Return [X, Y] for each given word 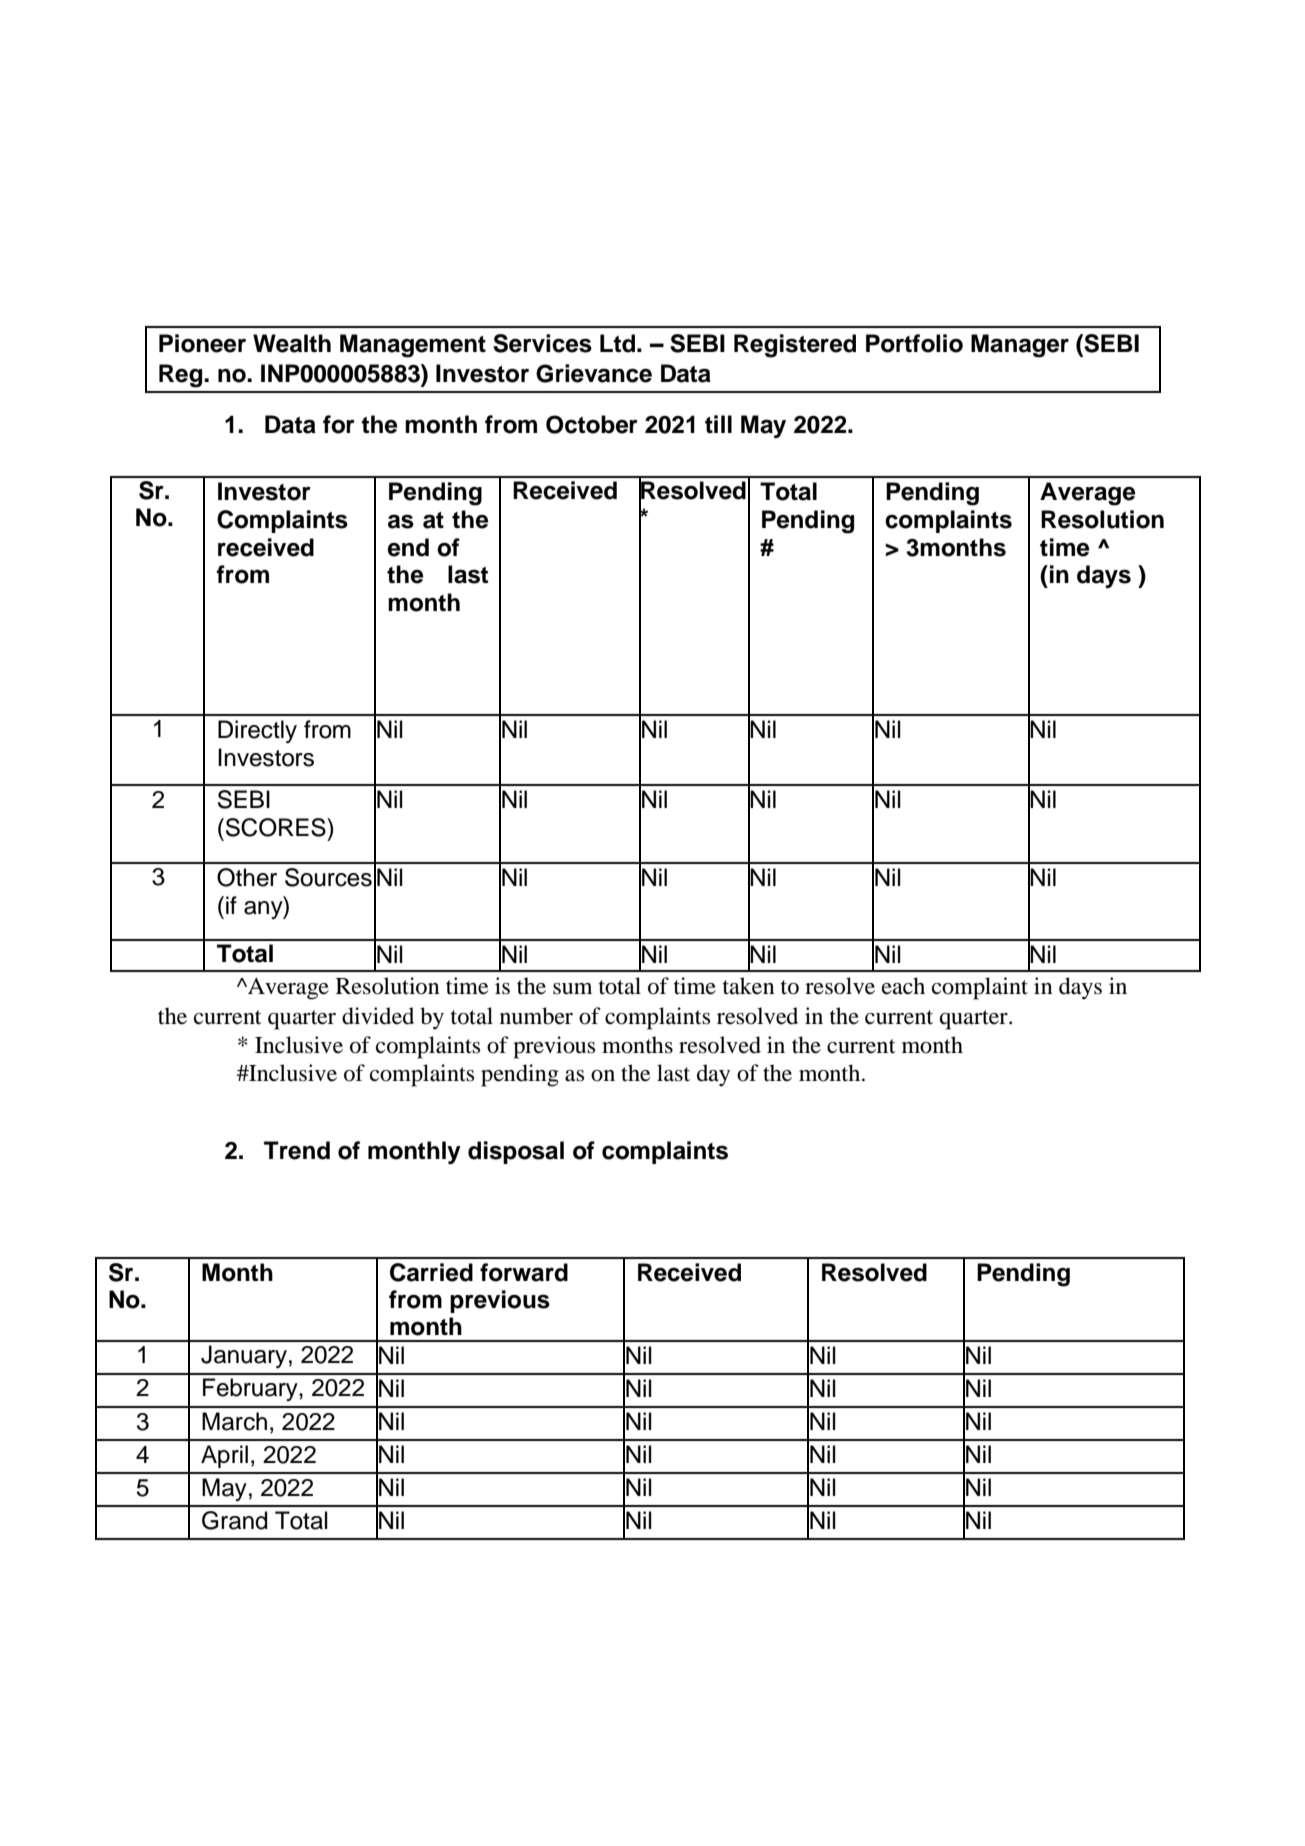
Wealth [292, 343]
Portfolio [914, 343]
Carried [431, 1272]
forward [524, 1272]
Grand [235, 1520]
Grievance [594, 373]
